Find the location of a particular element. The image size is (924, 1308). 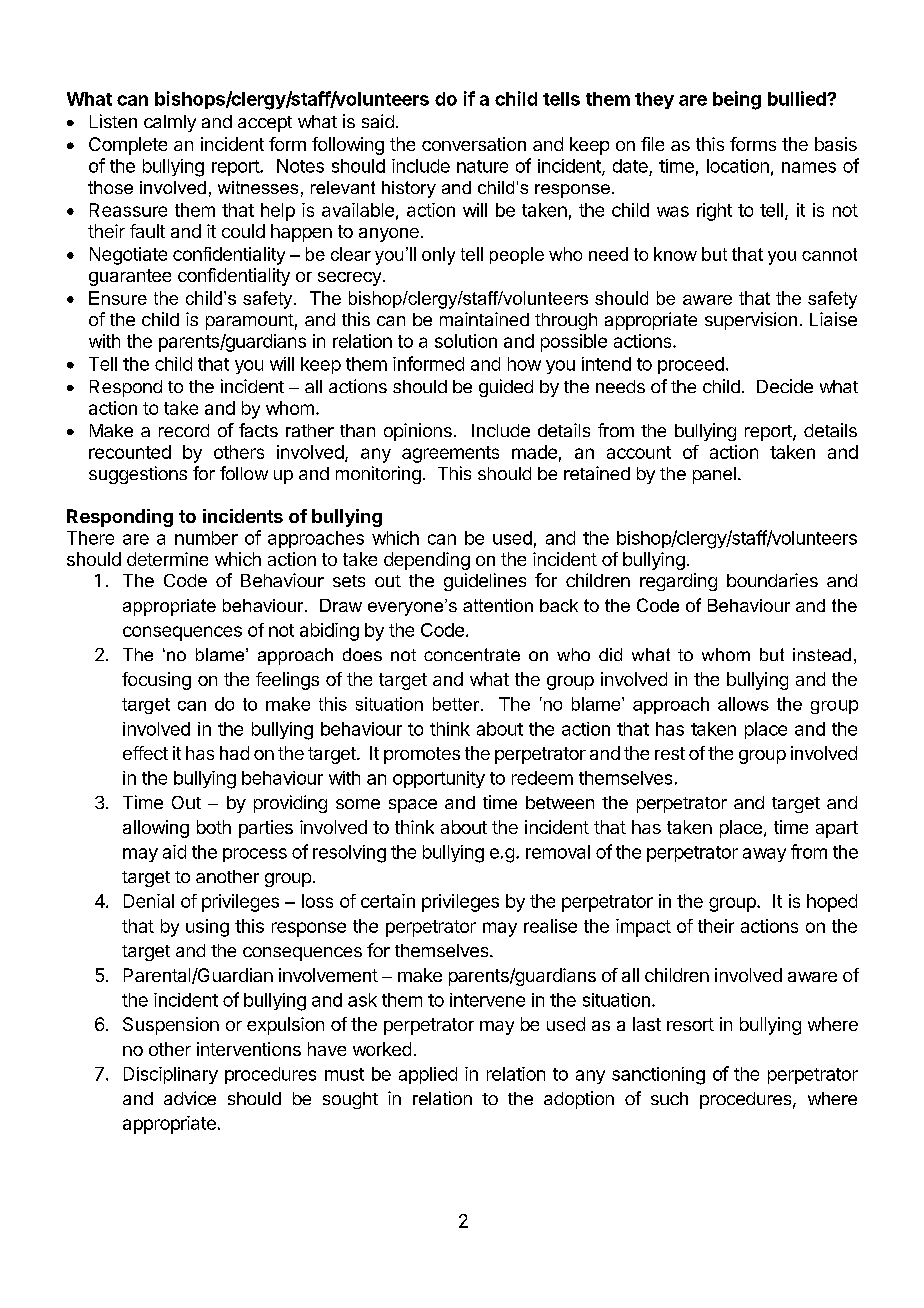

promotes is located at coordinates (422, 755).
